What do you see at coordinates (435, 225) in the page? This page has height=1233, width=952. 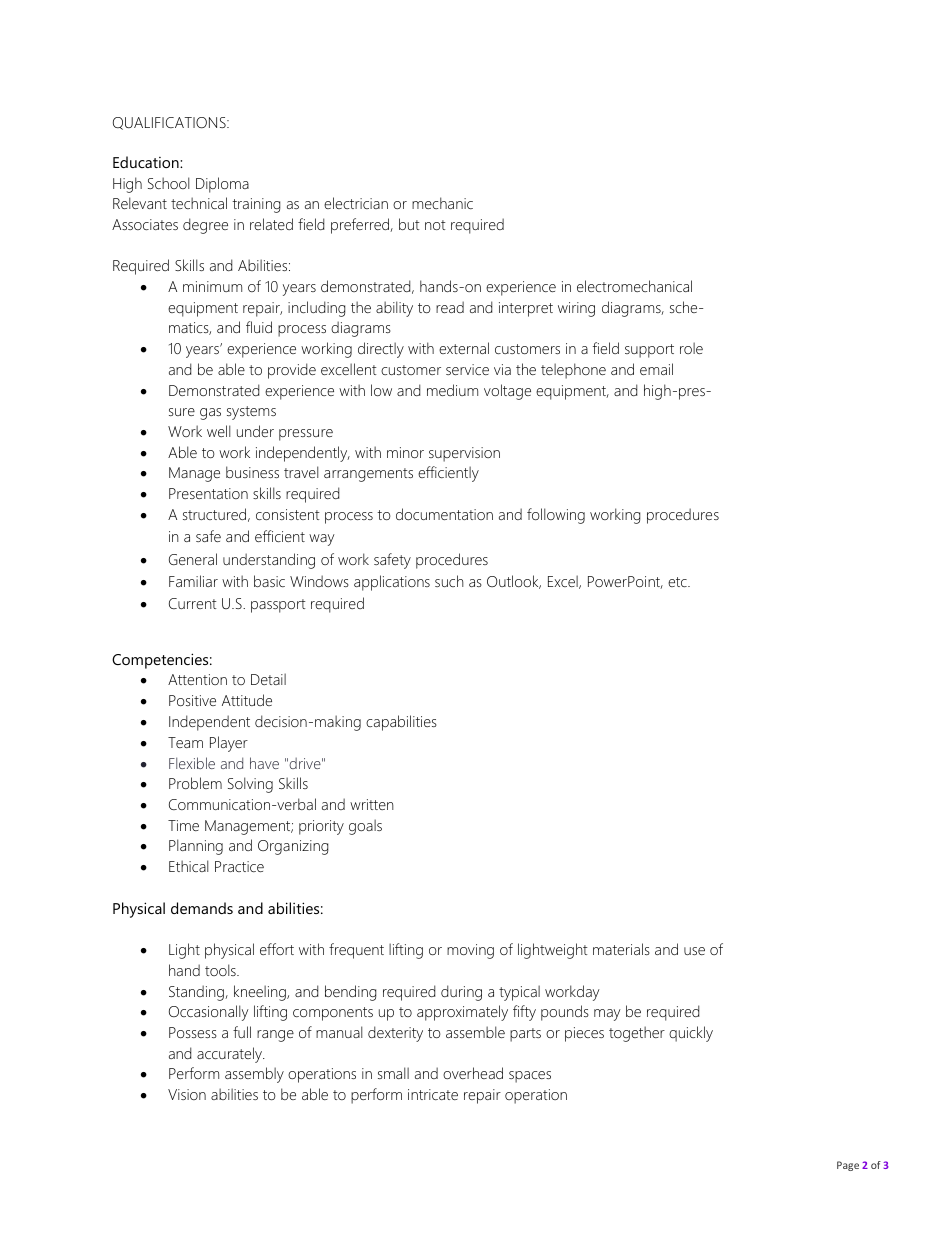 I see `not` at bounding box center [435, 225].
